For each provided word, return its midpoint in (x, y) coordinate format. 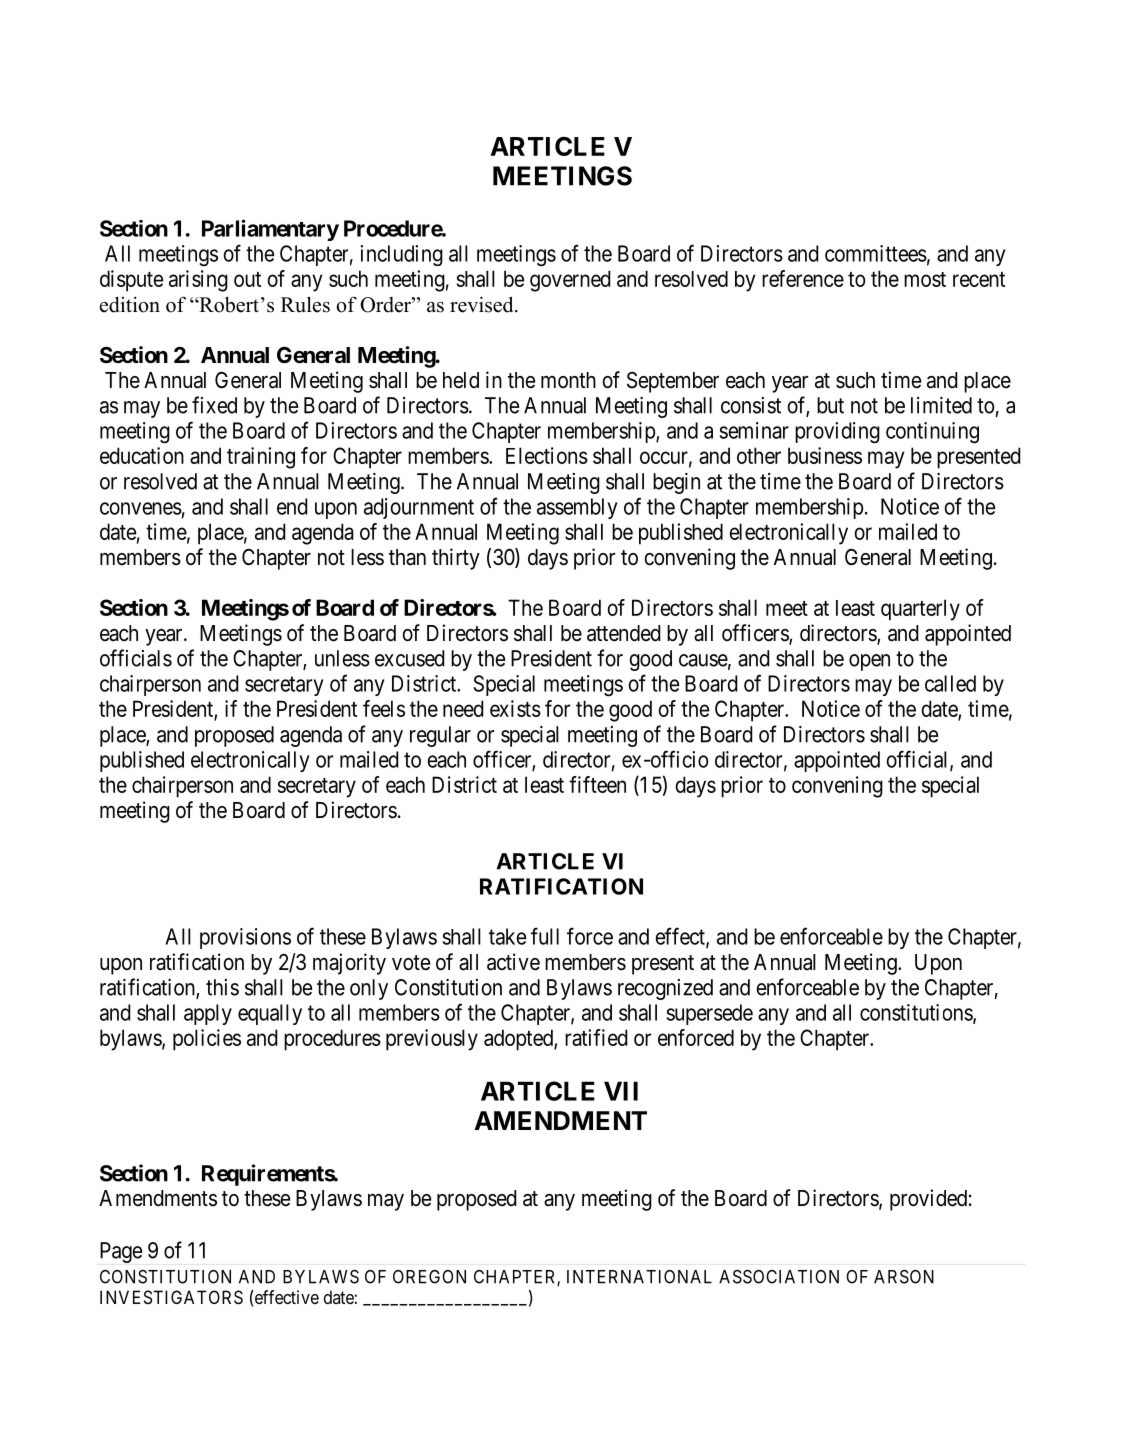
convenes (141, 508)
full (545, 936)
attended (624, 633)
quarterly (920, 610)
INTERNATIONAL (639, 1277)
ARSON (904, 1277)
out (247, 279)
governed (570, 281)
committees (876, 253)
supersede (710, 1014)
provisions (245, 938)
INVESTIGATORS (171, 1297)
